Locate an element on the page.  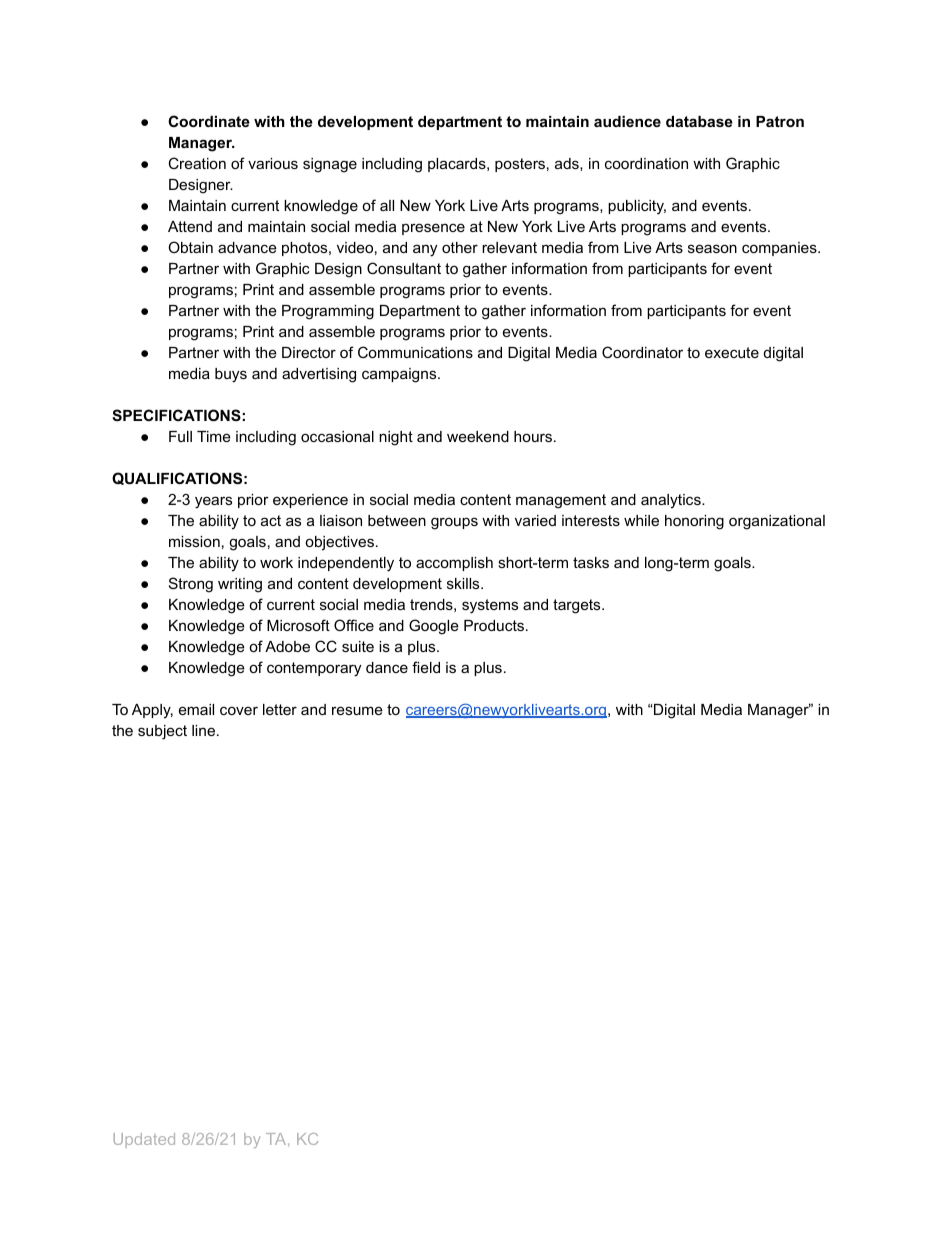
Updated is located at coordinates (144, 1140).
